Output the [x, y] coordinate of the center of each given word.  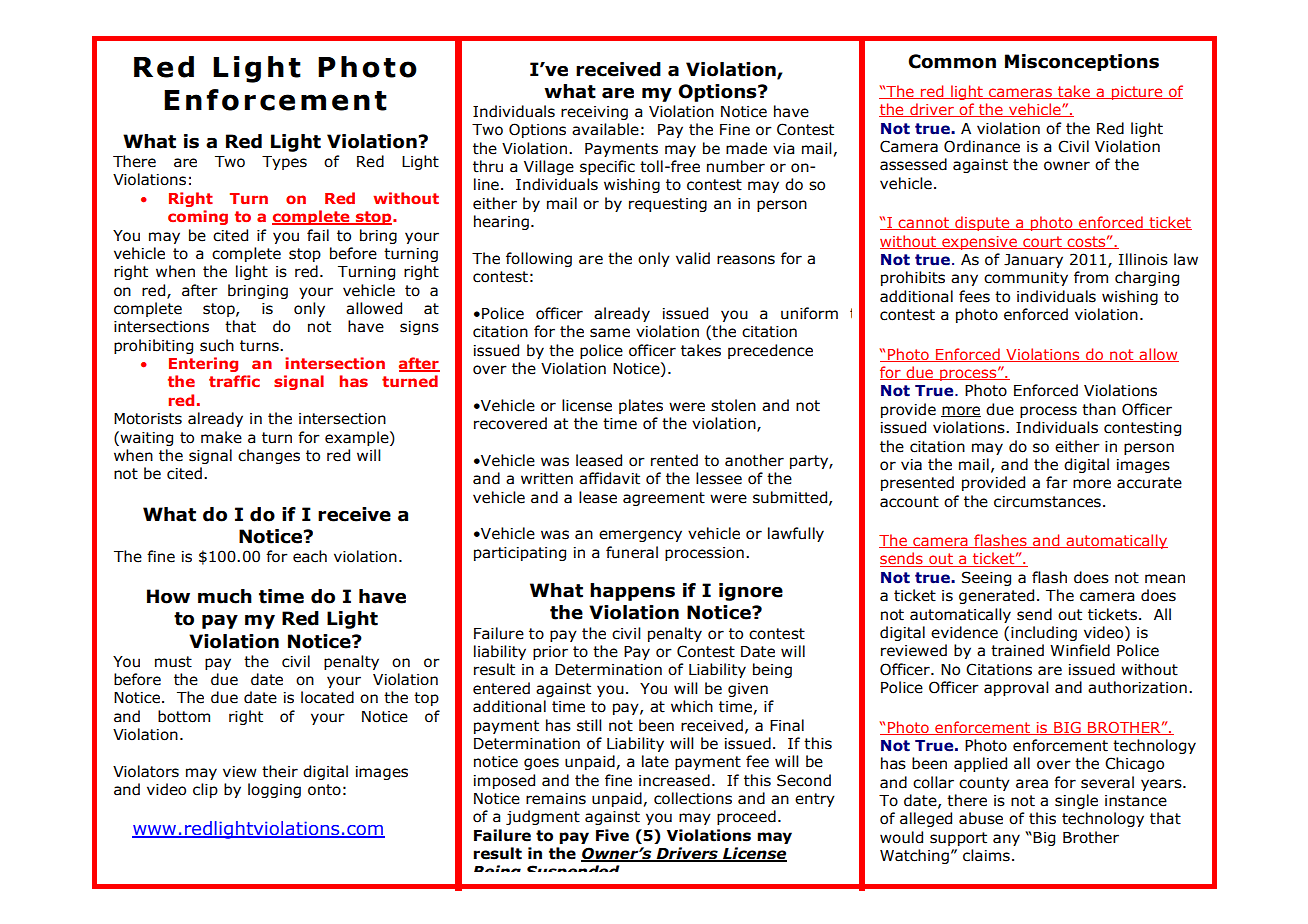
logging [274, 790]
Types [284, 163]
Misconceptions [1082, 62]
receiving [594, 113]
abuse [981, 818]
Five [612, 835]
